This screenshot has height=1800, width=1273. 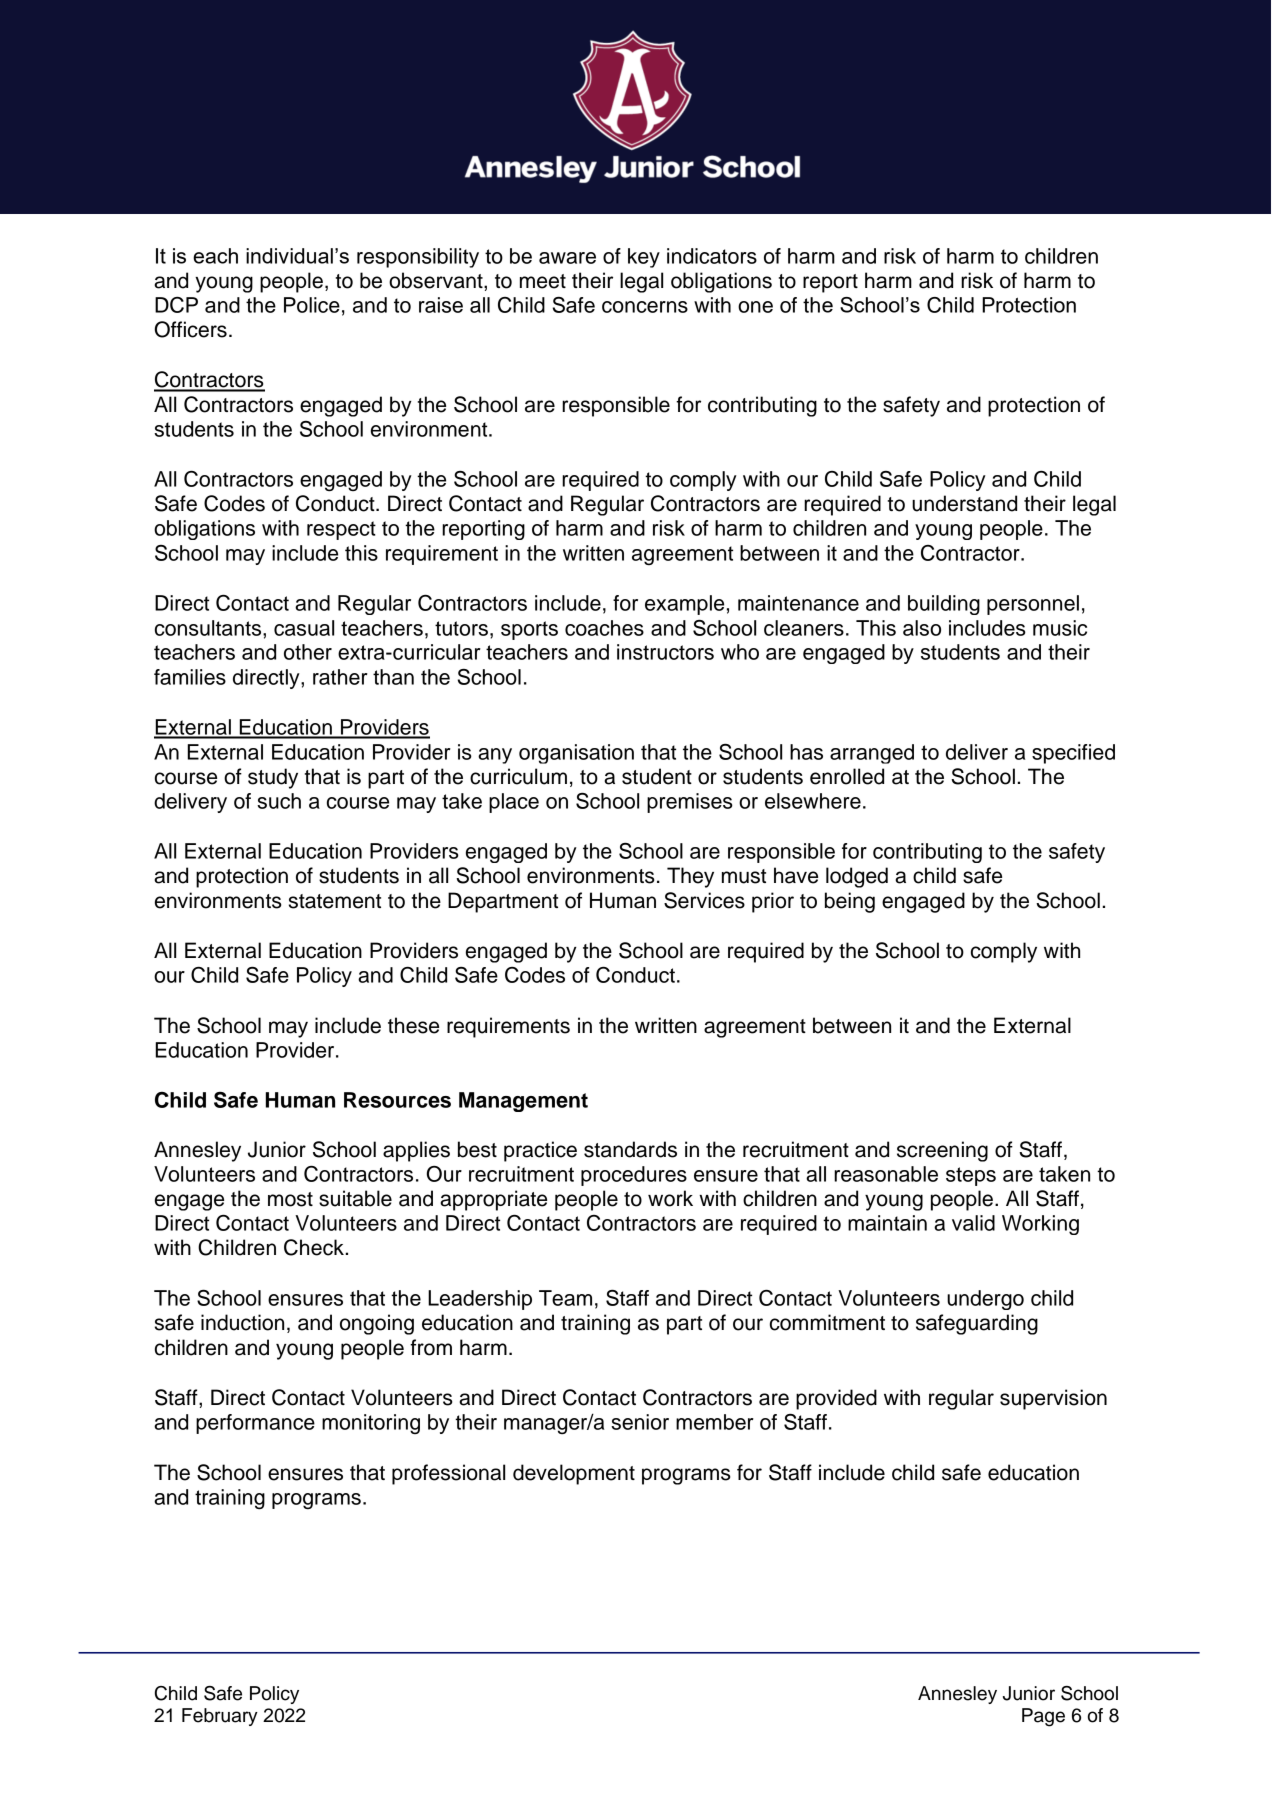 I want to click on statement, so click(x=335, y=901).
